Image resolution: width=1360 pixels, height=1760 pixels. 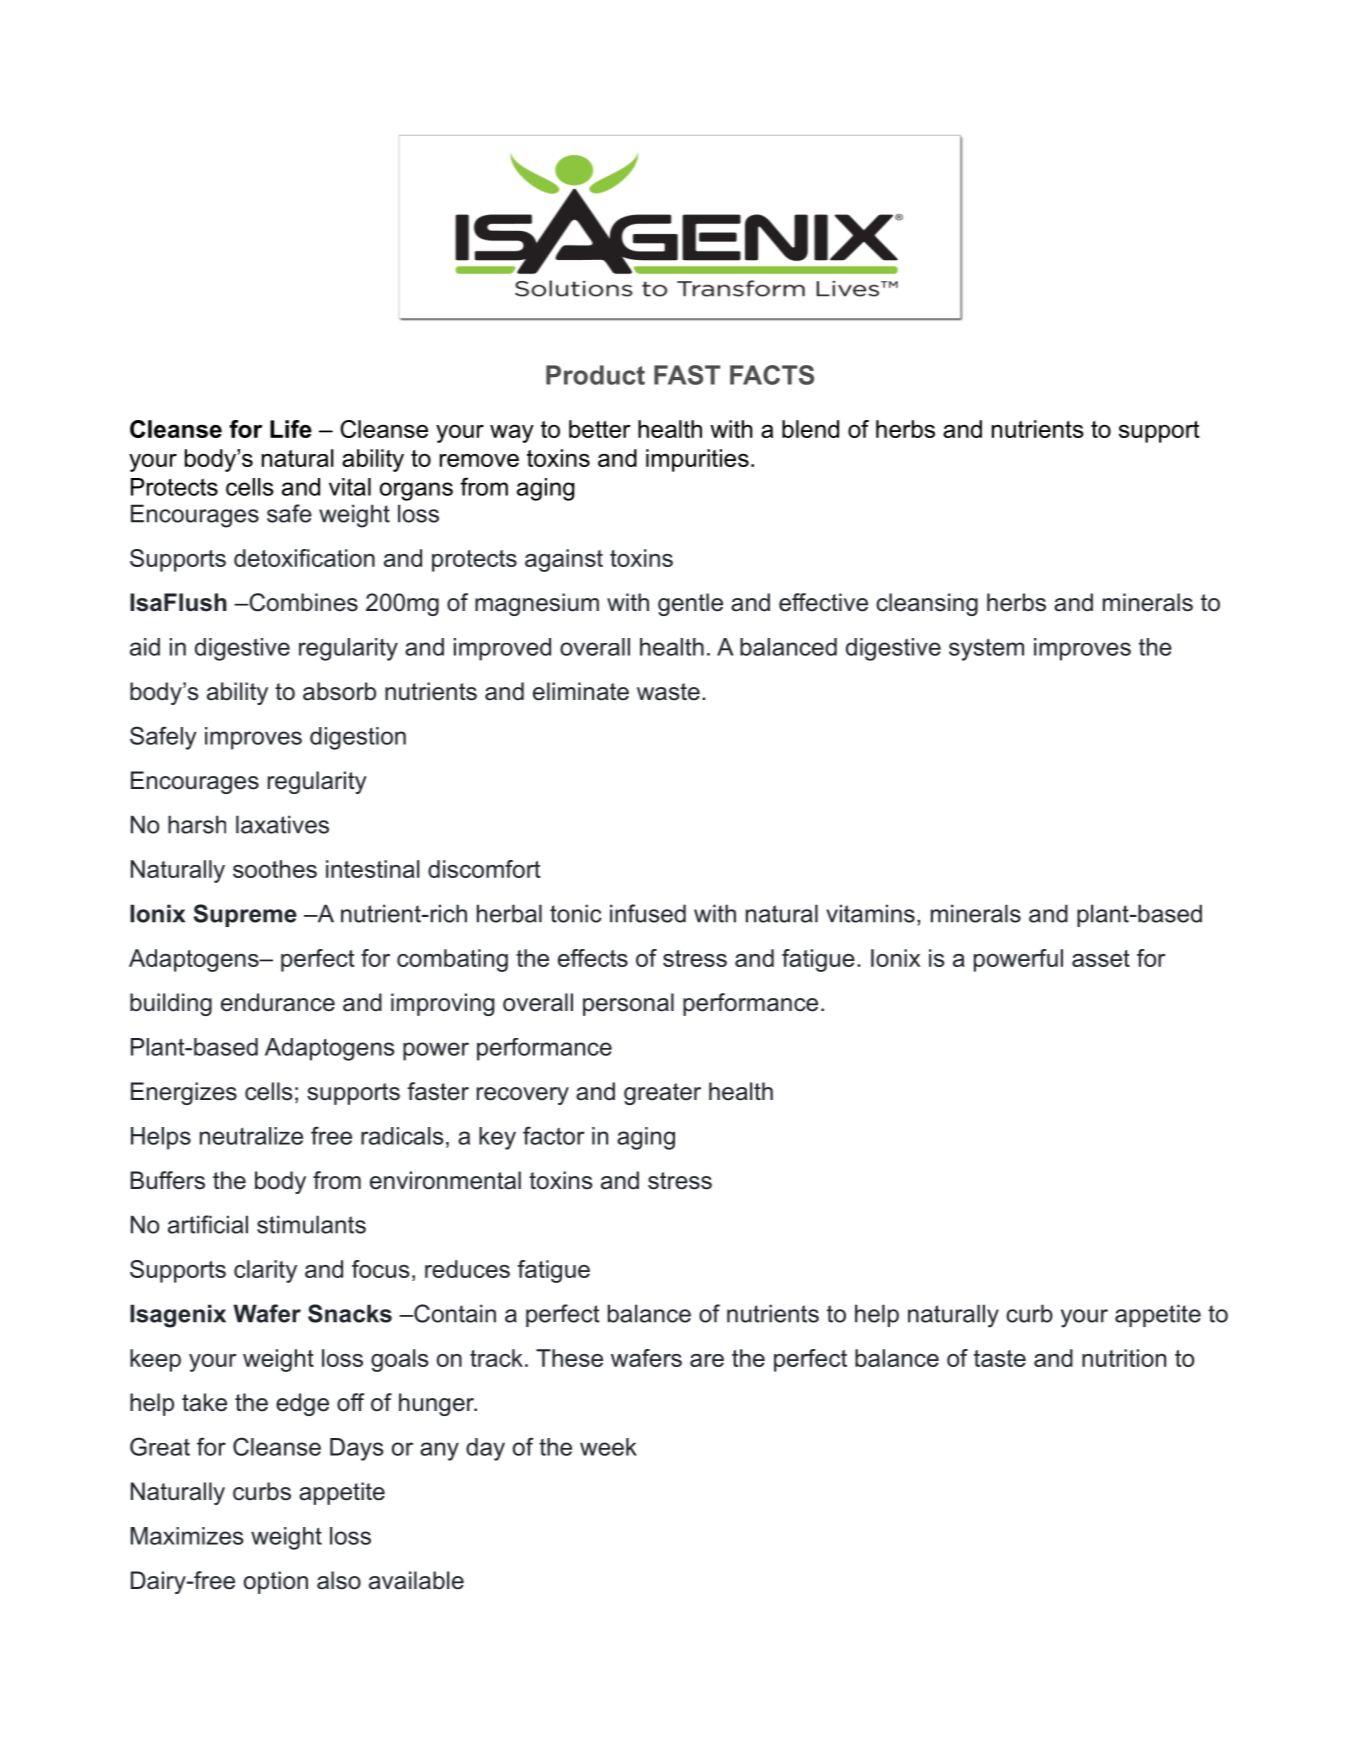 What do you see at coordinates (608, 1447) in the screenshot?
I see `week` at bounding box center [608, 1447].
